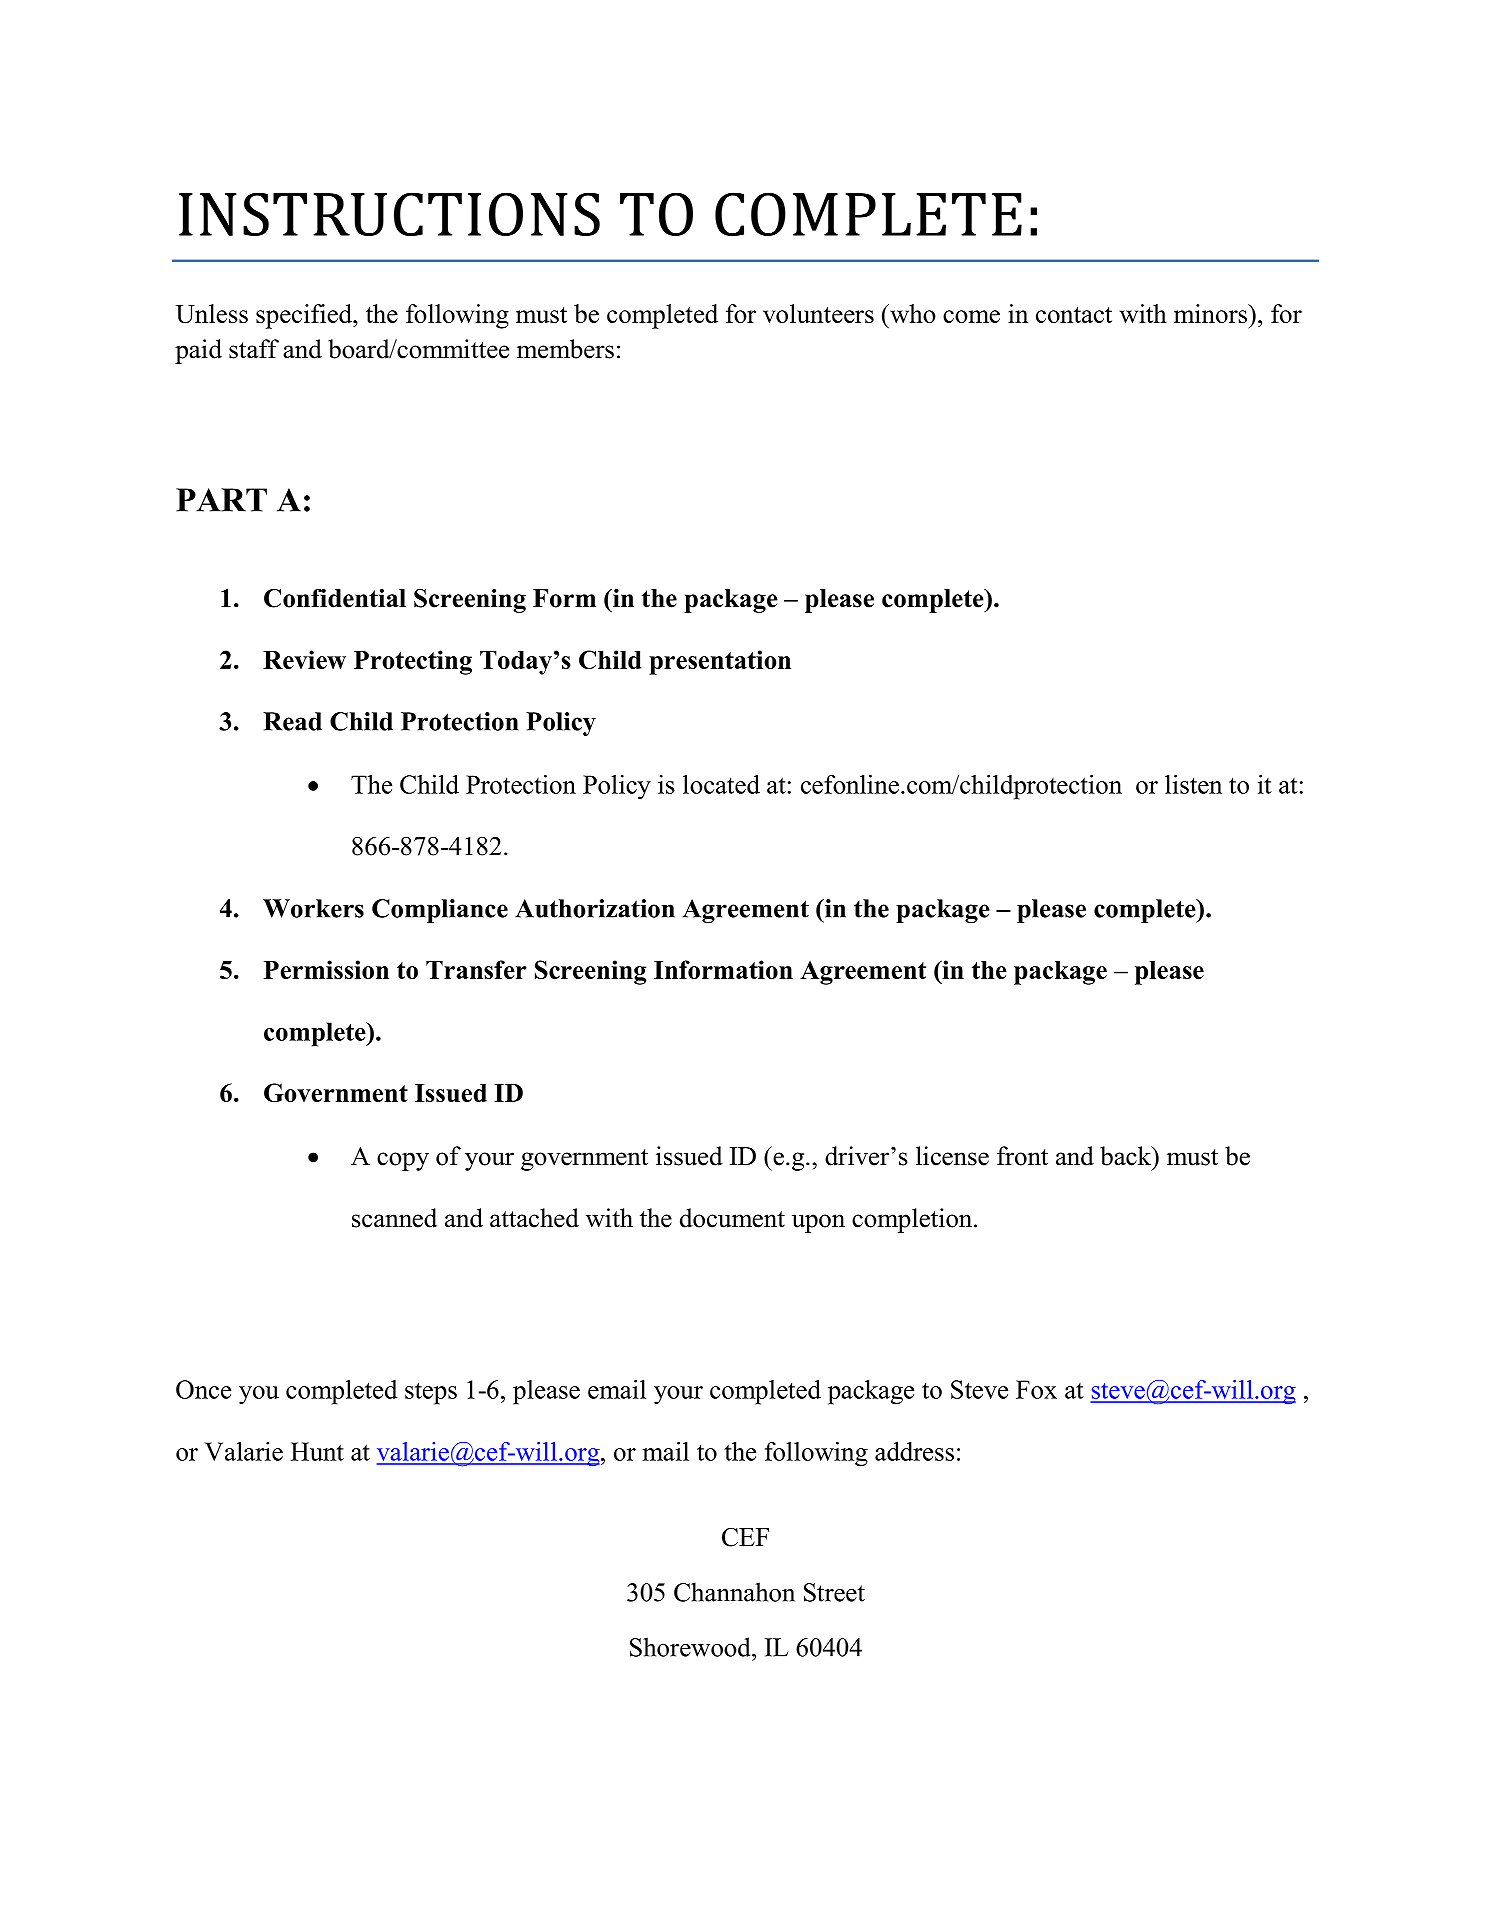 The width and height of the screenshot is (1491, 1929). Describe the element at coordinates (305, 316) in the screenshot. I see `specified` at that location.
